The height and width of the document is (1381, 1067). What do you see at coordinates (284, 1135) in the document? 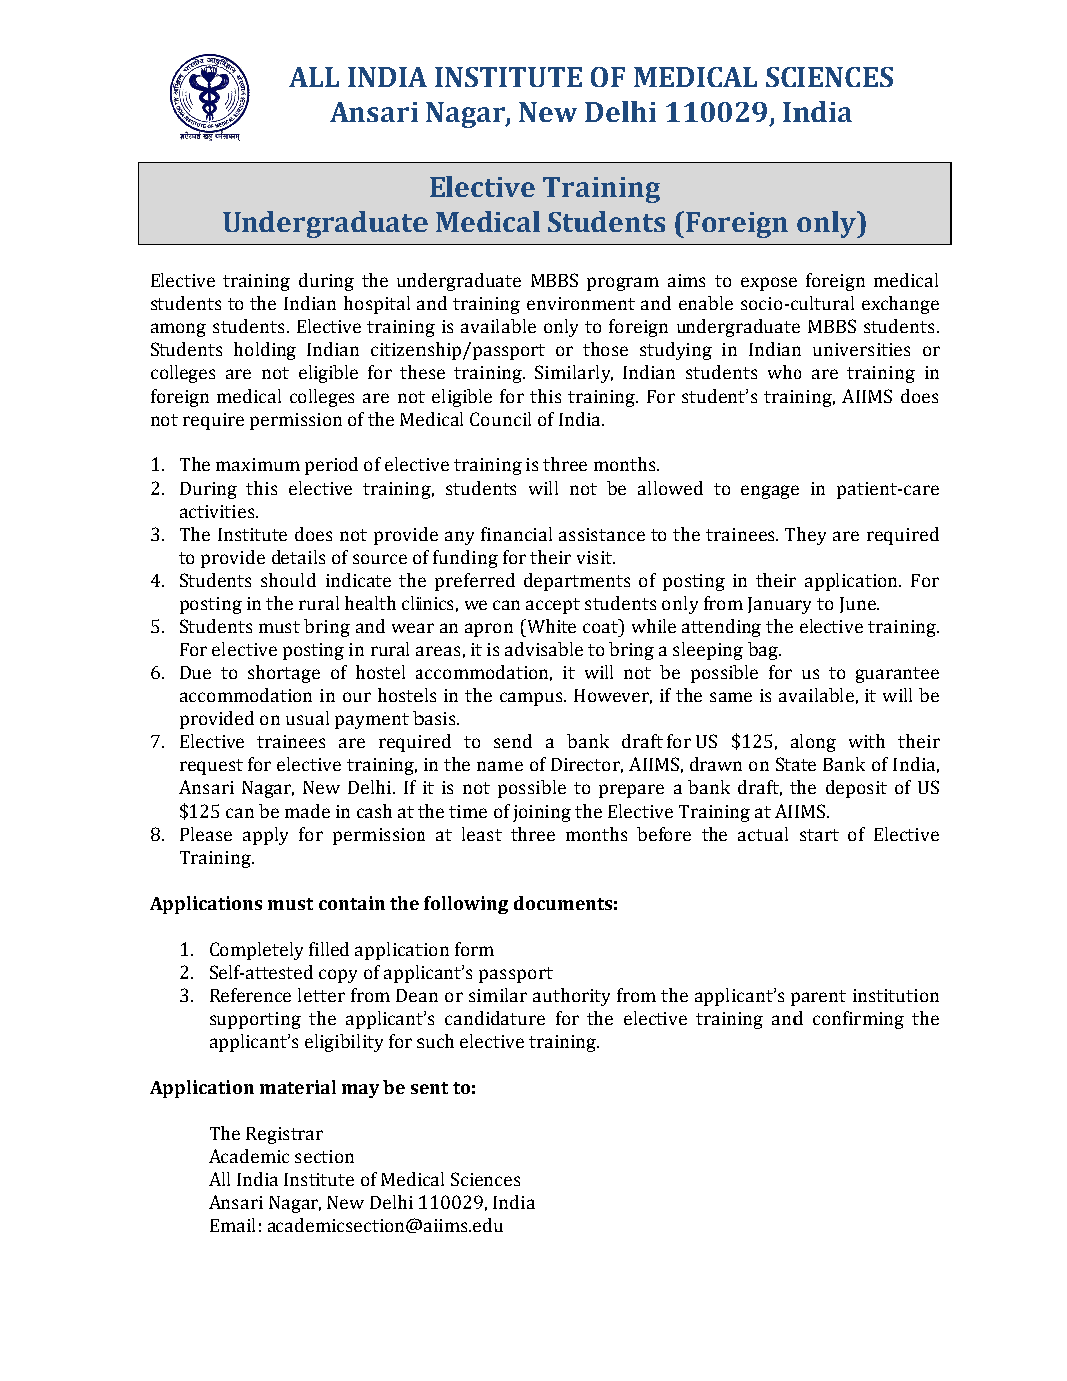
I see `Registrar` at bounding box center [284, 1135].
